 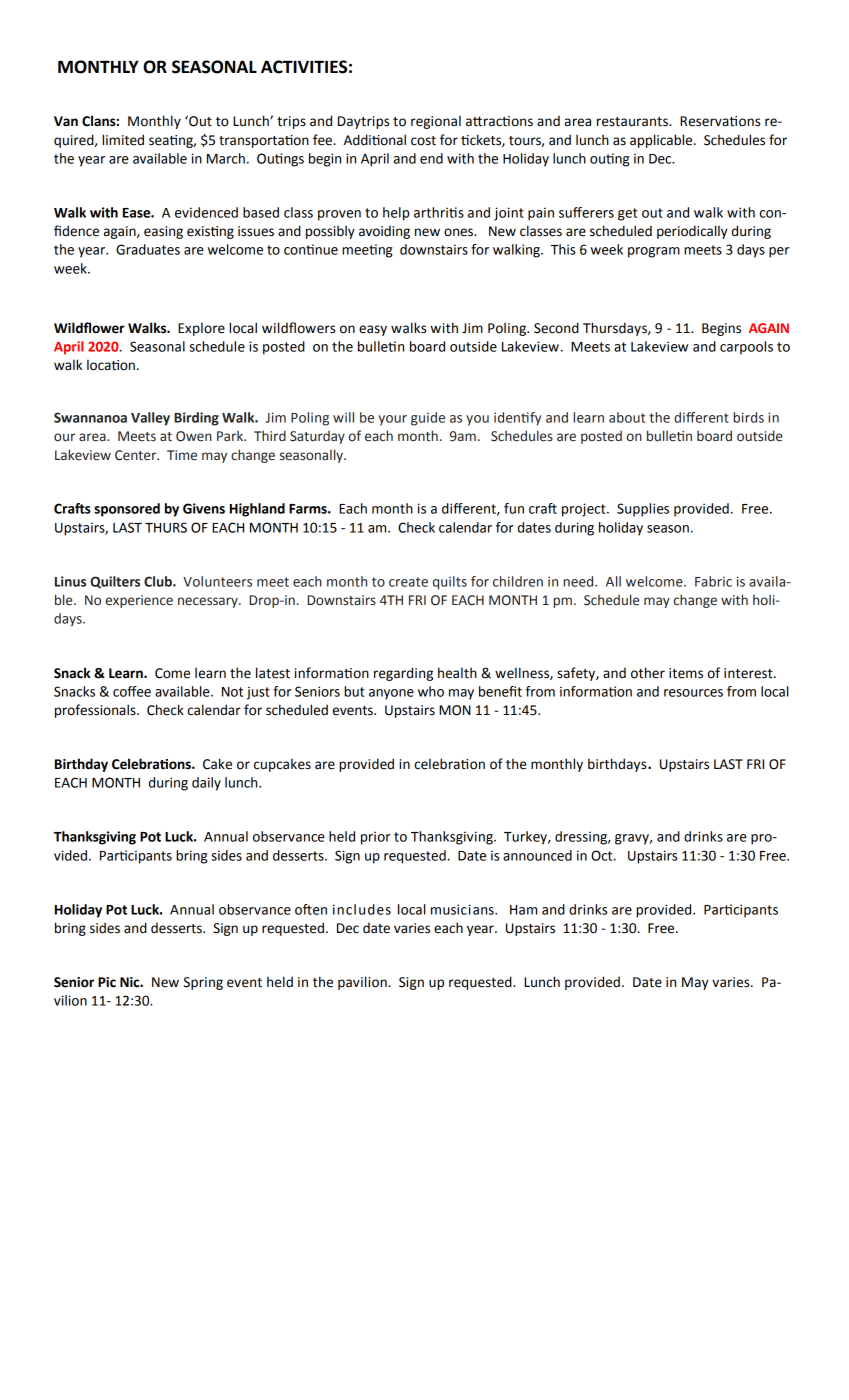 I want to click on applicable, so click(x=662, y=141).
